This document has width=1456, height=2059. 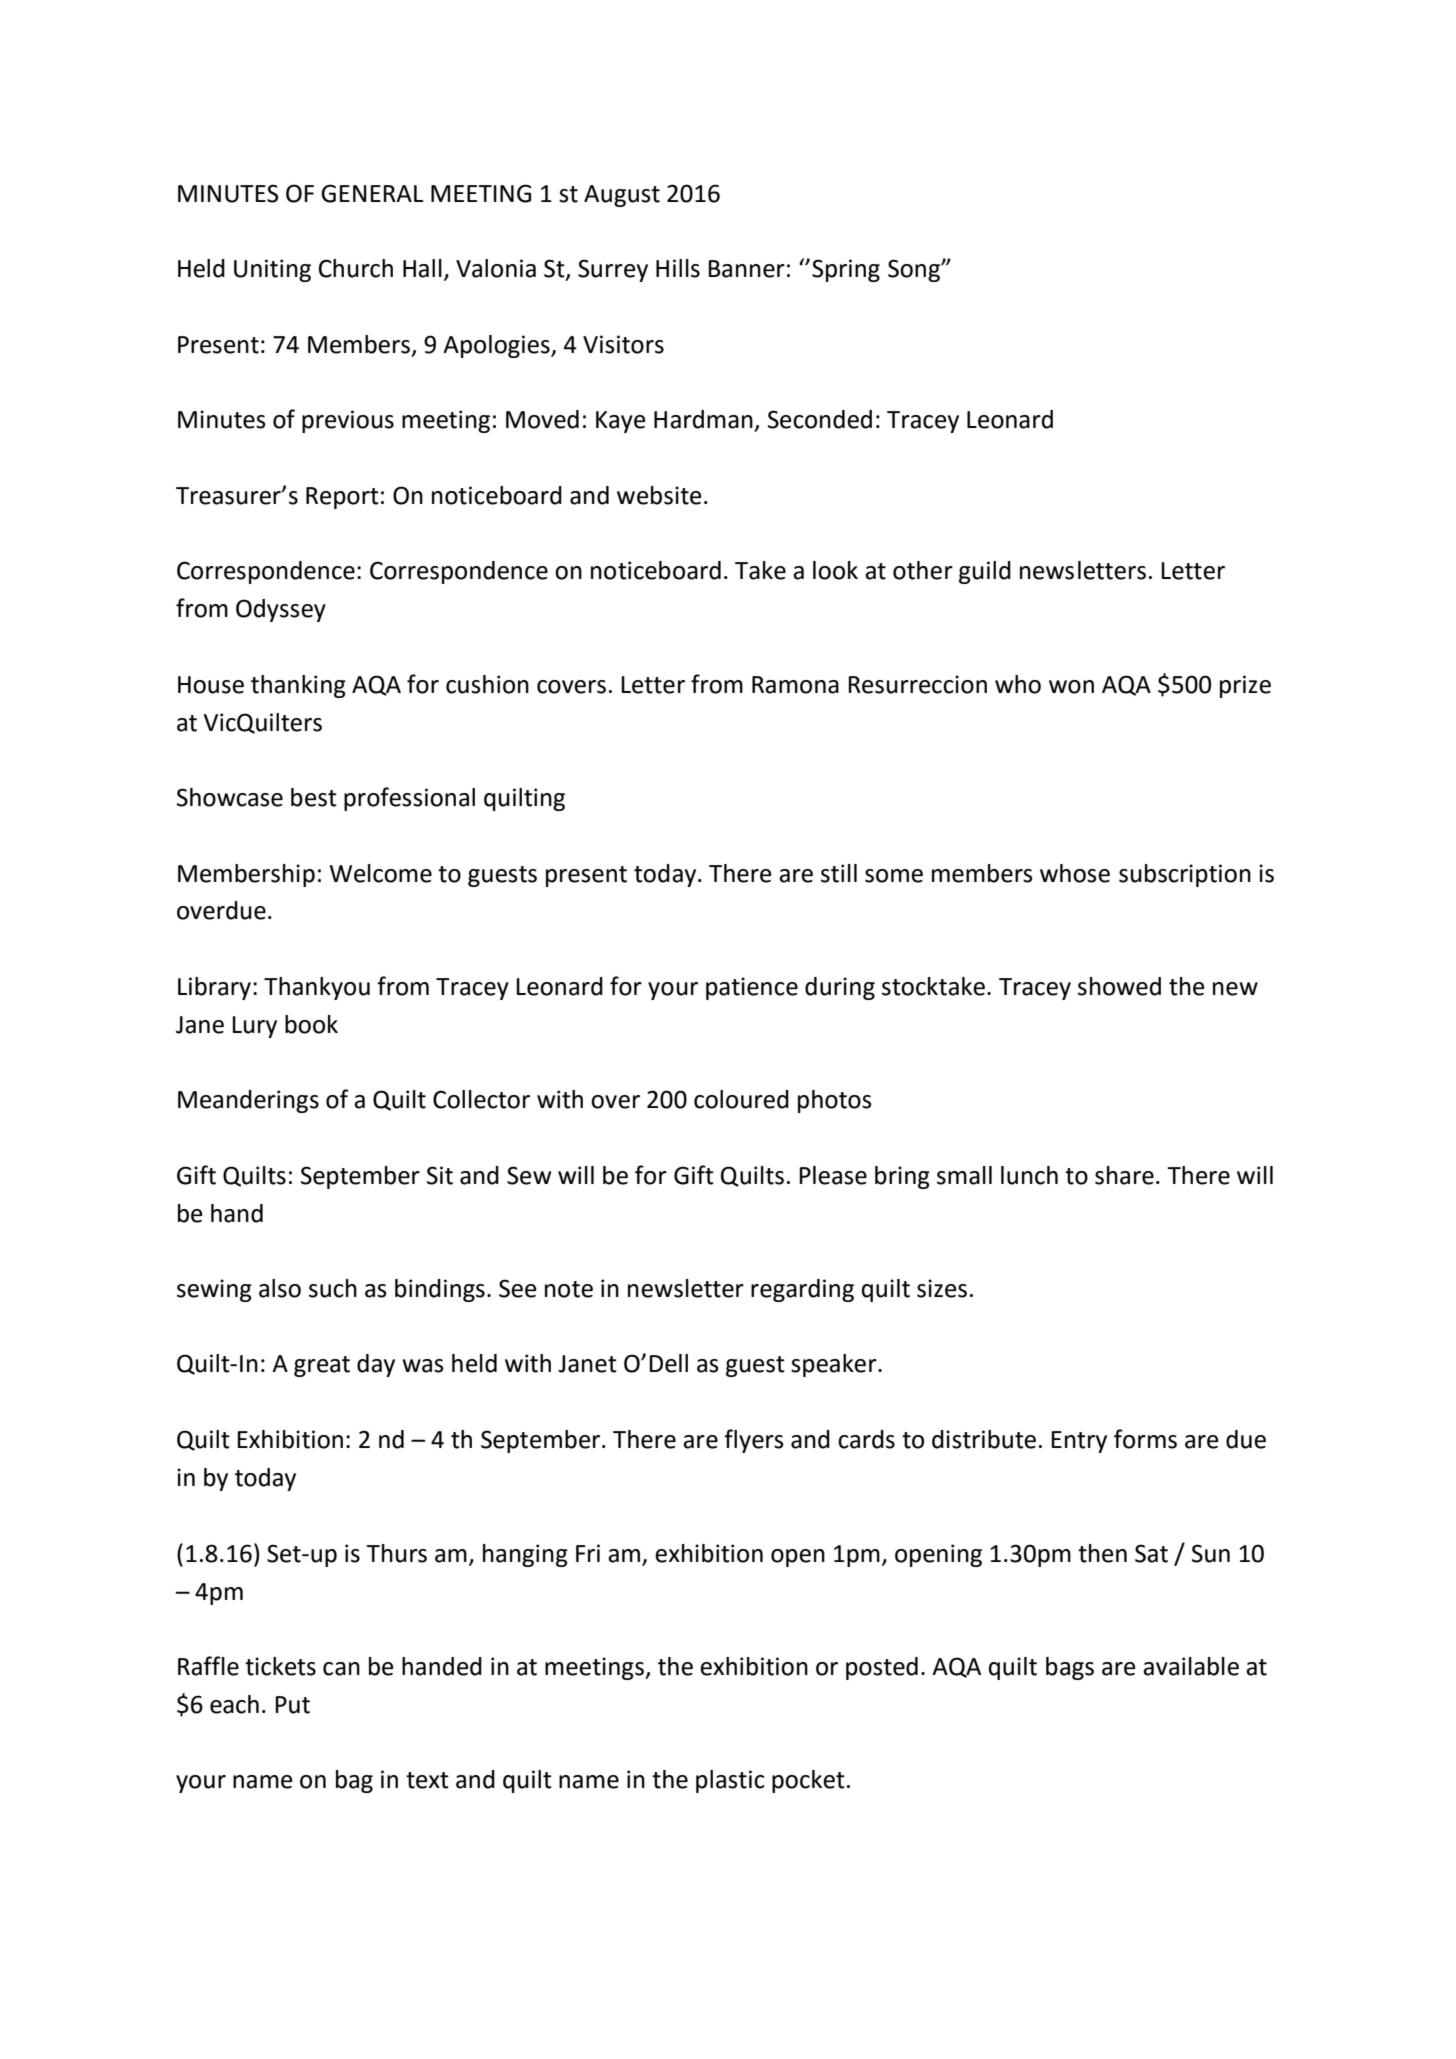 I want to click on patience, so click(x=752, y=988).
